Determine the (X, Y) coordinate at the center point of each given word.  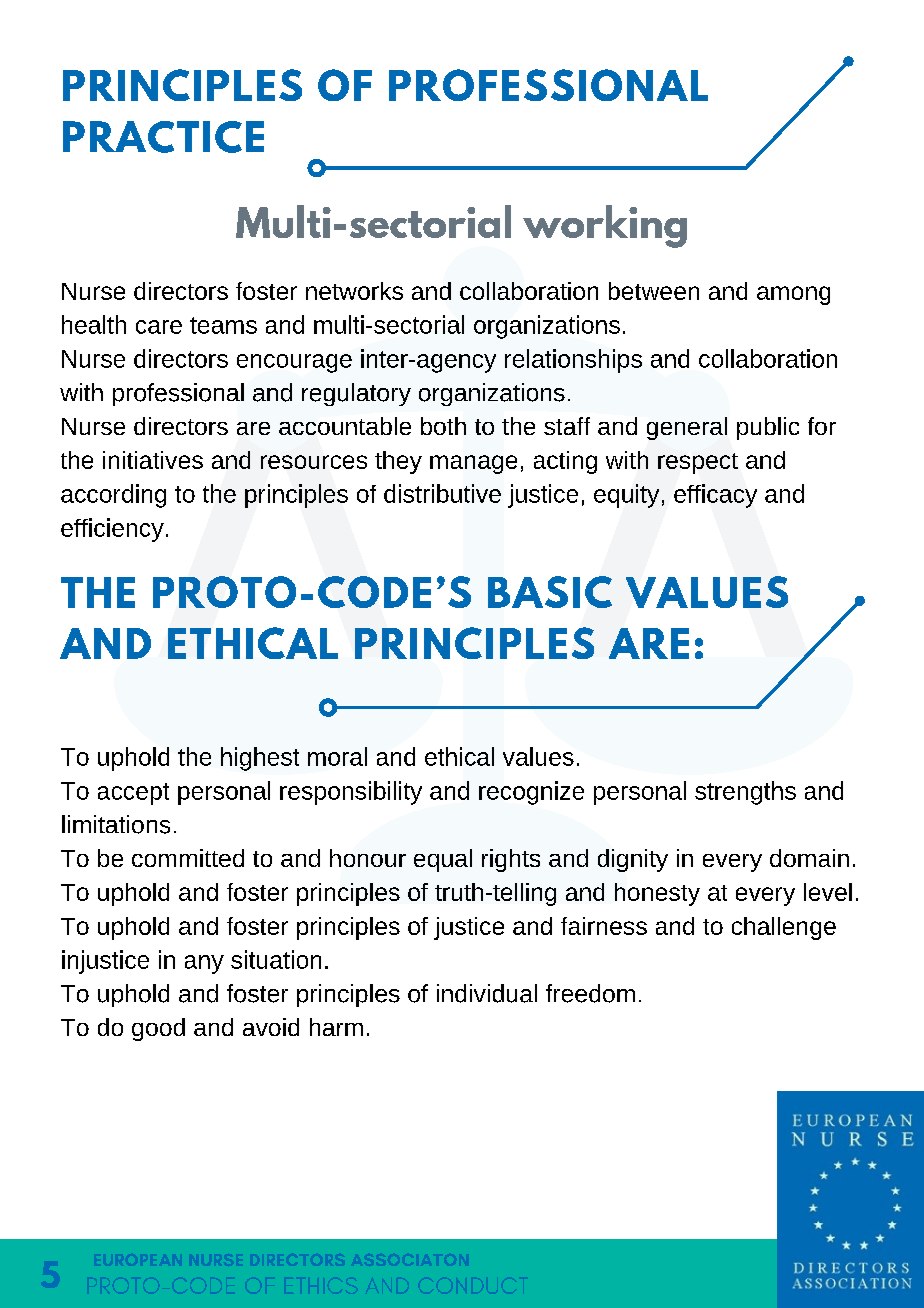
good (158, 1029)
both (443, 426)
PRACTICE (163, 137)
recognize (531, 793)
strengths (745, 793)
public (768, 428)
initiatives (153, 460)
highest (260, 759)
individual (487, 993)
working (605, 226)
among (793, 295)
